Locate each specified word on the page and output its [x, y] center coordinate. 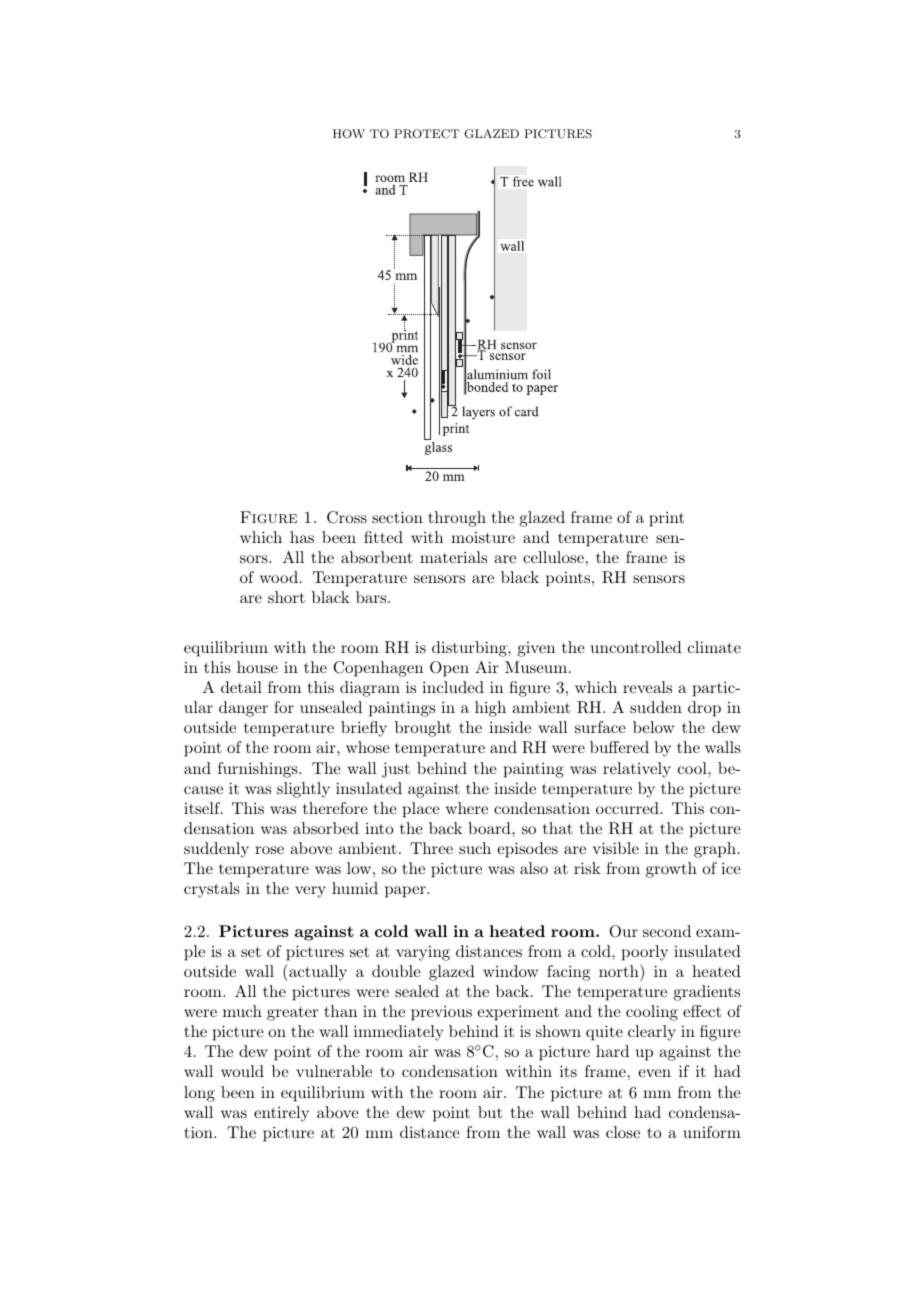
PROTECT [426, 133]
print [666, 519]
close [623, 1132]
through [457, 519]
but [490, 1112]
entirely [281, 1114]
